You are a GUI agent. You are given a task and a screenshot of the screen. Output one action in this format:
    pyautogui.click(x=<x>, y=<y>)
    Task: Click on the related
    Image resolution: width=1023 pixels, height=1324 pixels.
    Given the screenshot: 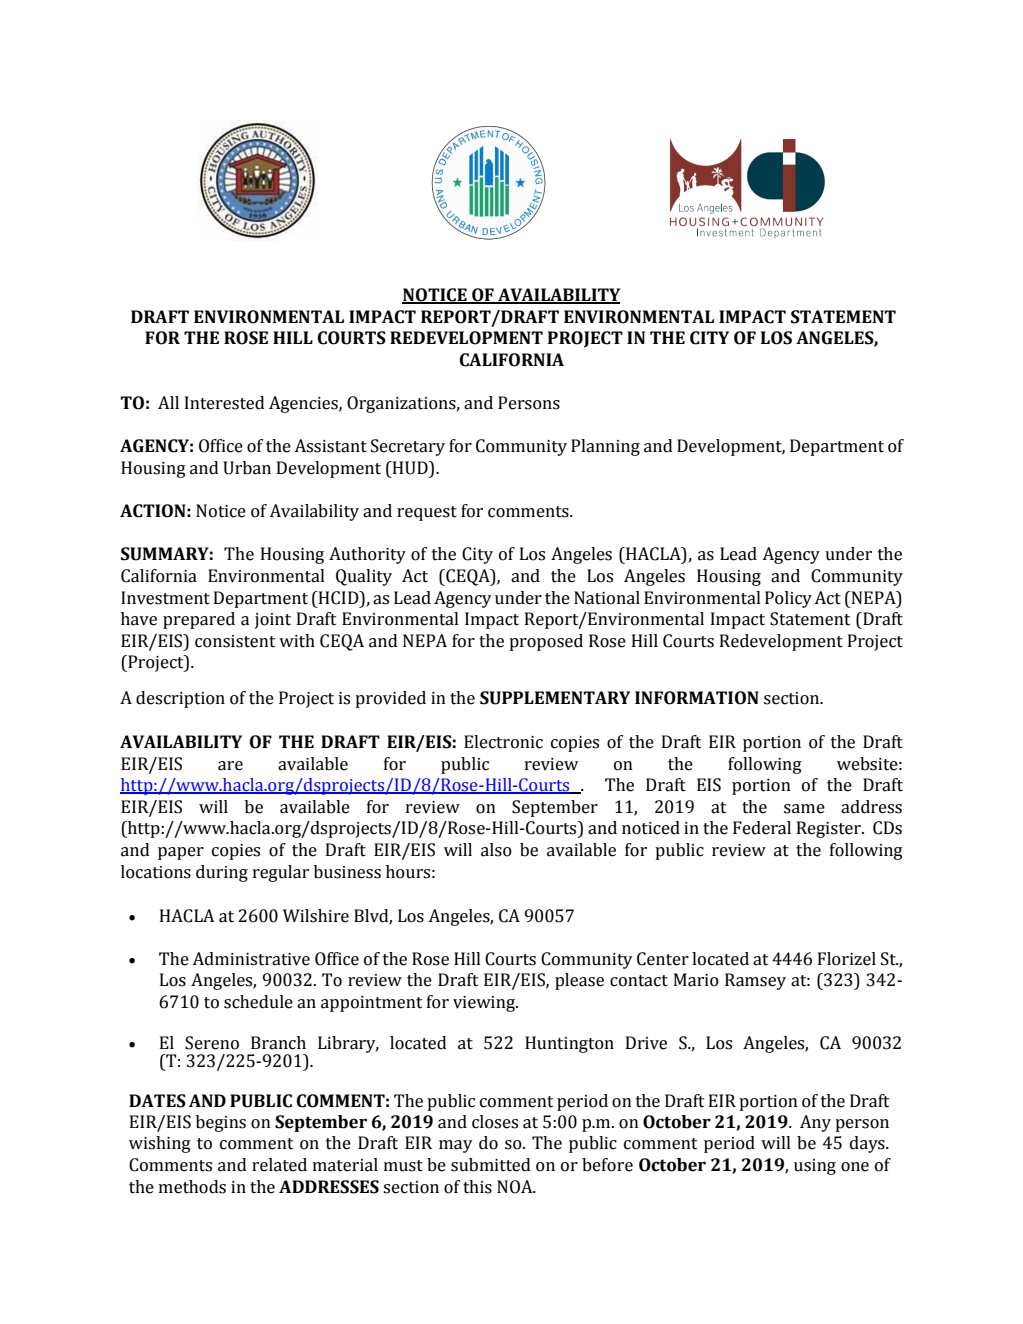 What is the action you would take?
    pyautogui.click(x=279, y=1165)
